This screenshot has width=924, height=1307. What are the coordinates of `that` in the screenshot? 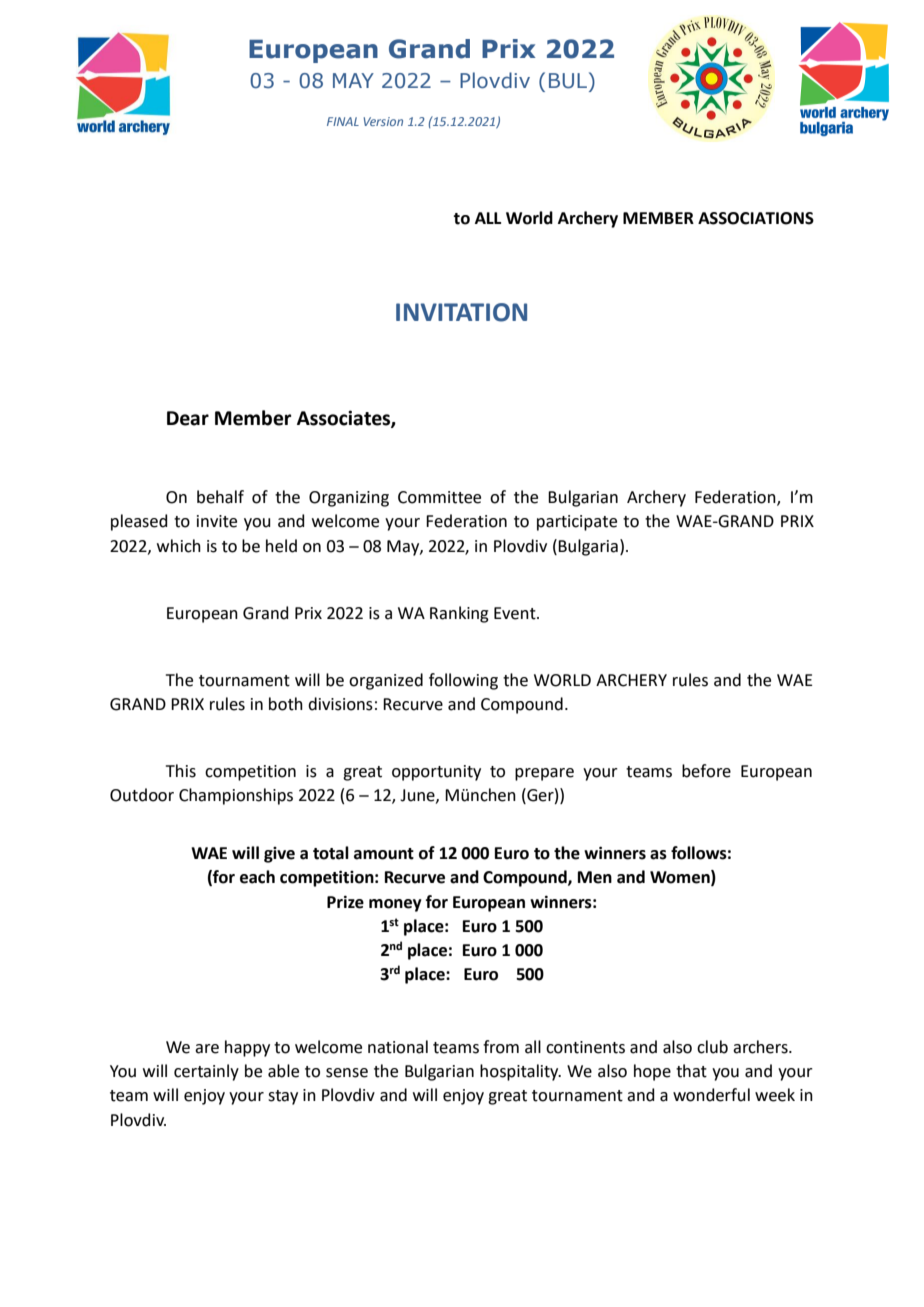 It's located at (691, 1071).
